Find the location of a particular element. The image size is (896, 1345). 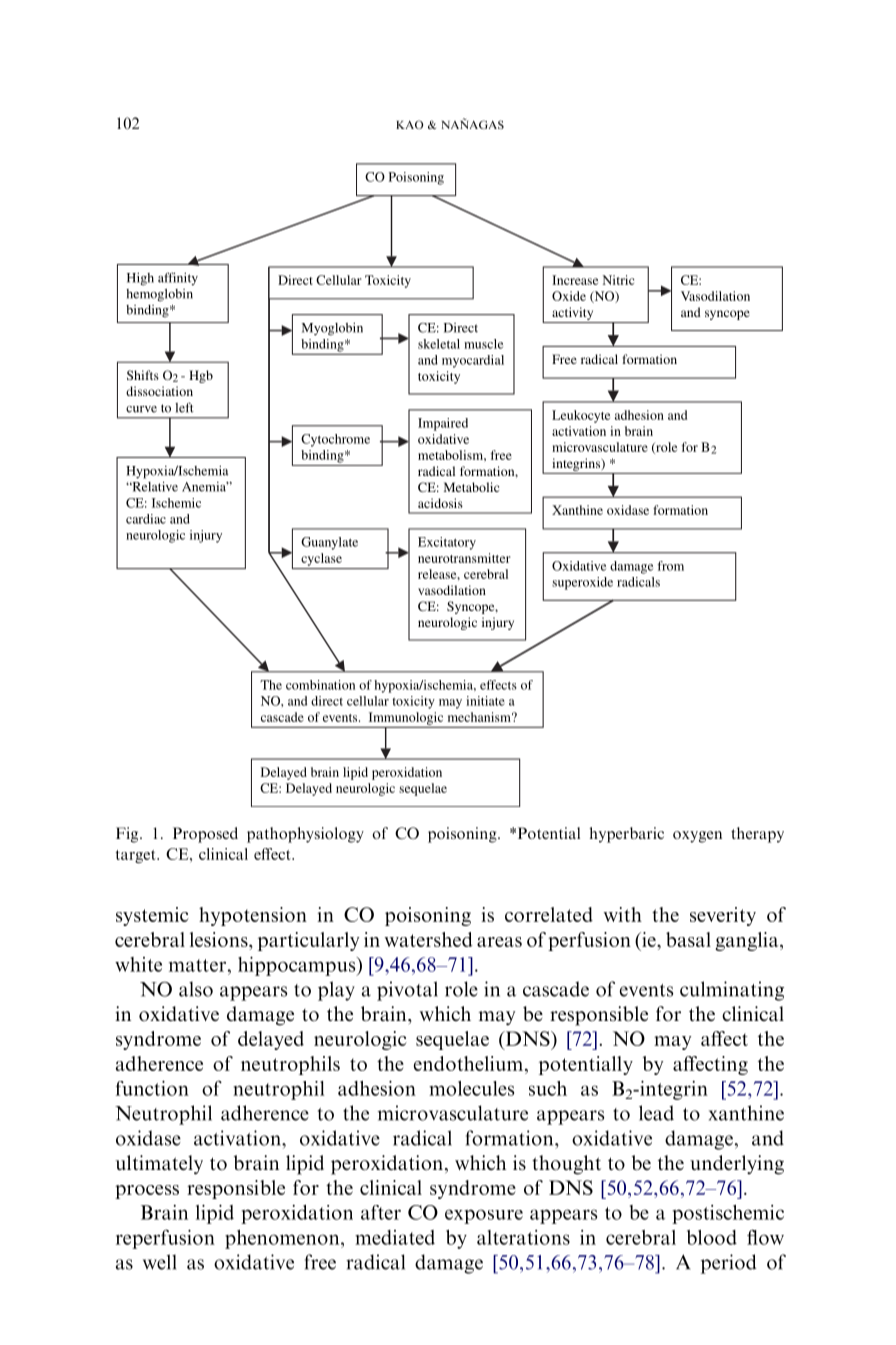

combination is located at coordinates (320, 685).
